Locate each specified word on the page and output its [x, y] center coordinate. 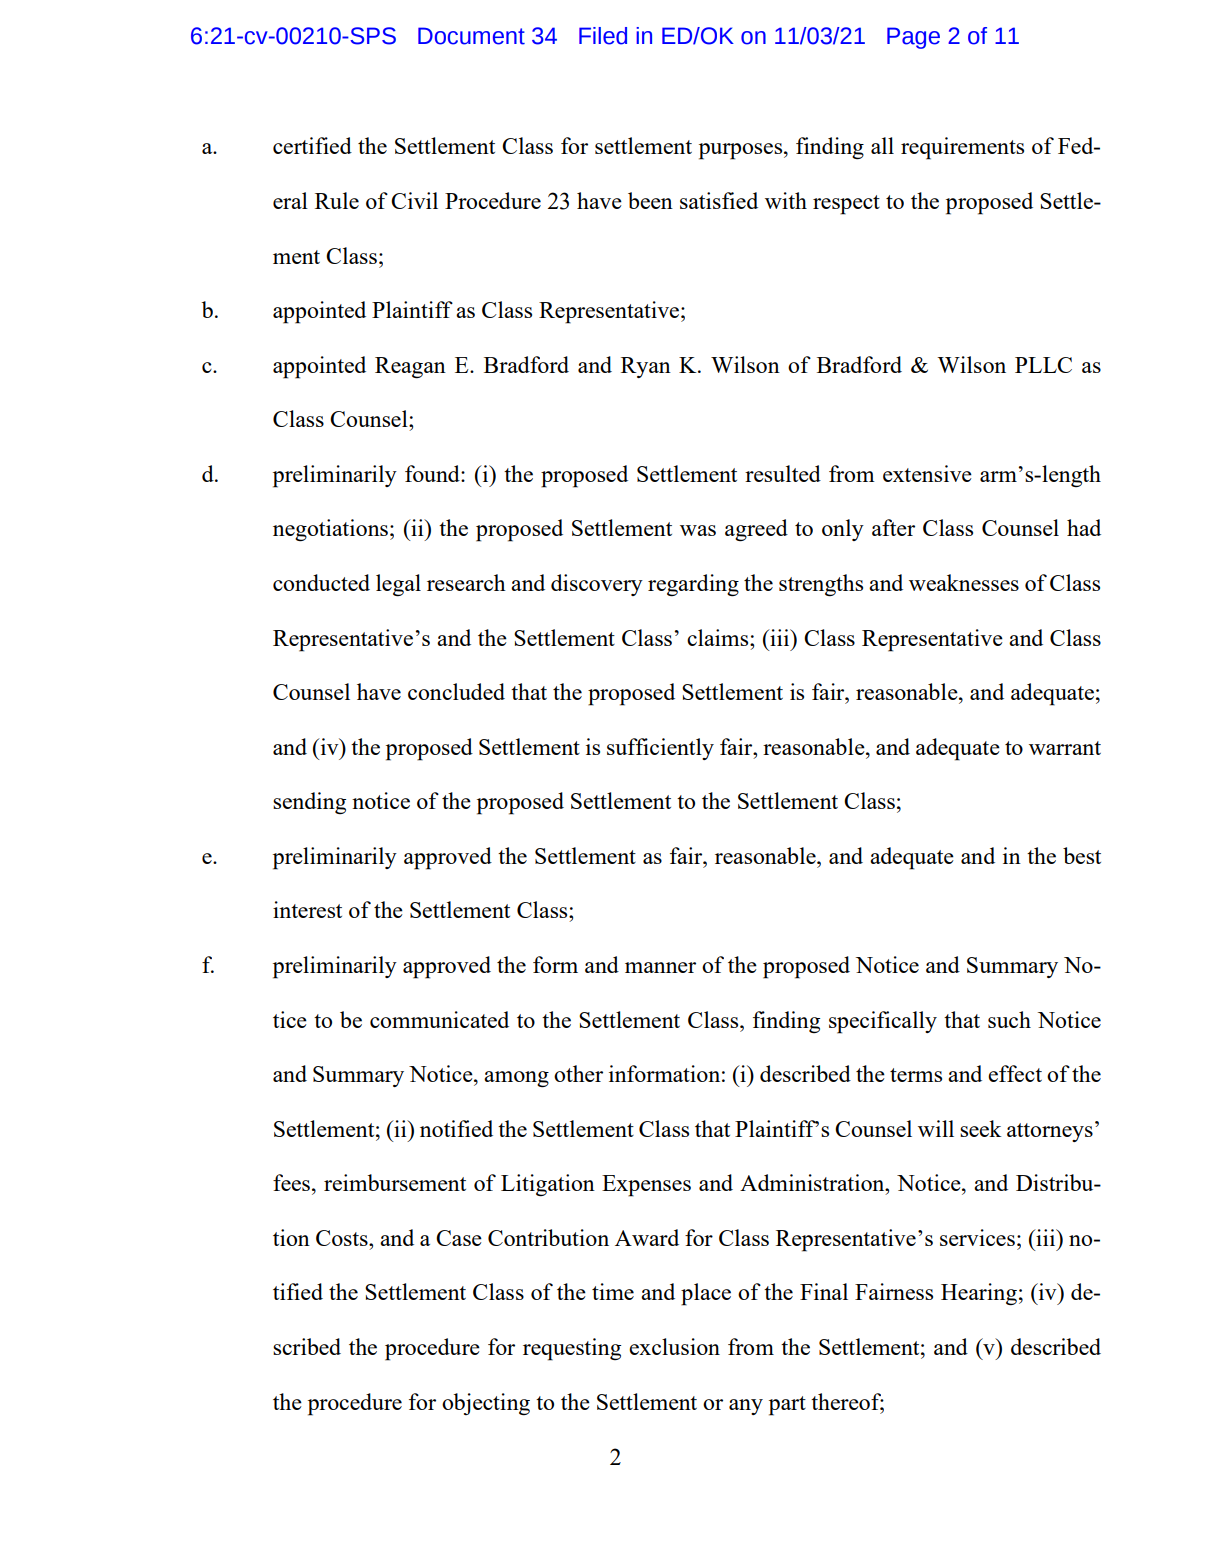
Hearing [979, 1294]
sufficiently [660, 749]
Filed [603, 36]
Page [913, 38]
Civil [414, 200]
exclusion [674, 1346]
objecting [486, 1404]
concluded [456, 691]
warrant [1065, 748]
